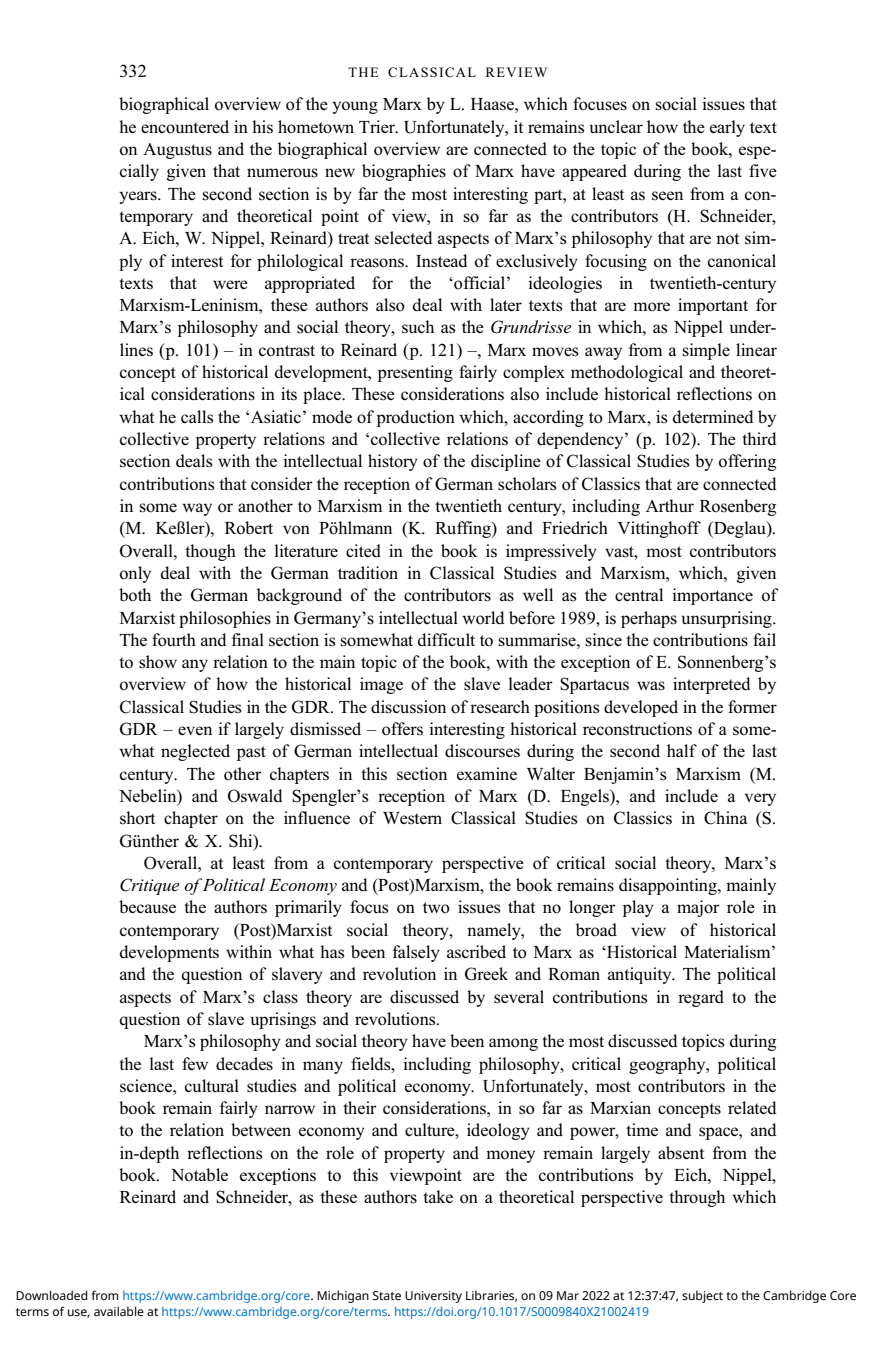 Image resolution: width=896 pixels, height=1345 pixels. I want to click on discussion, so click(408, 707).
